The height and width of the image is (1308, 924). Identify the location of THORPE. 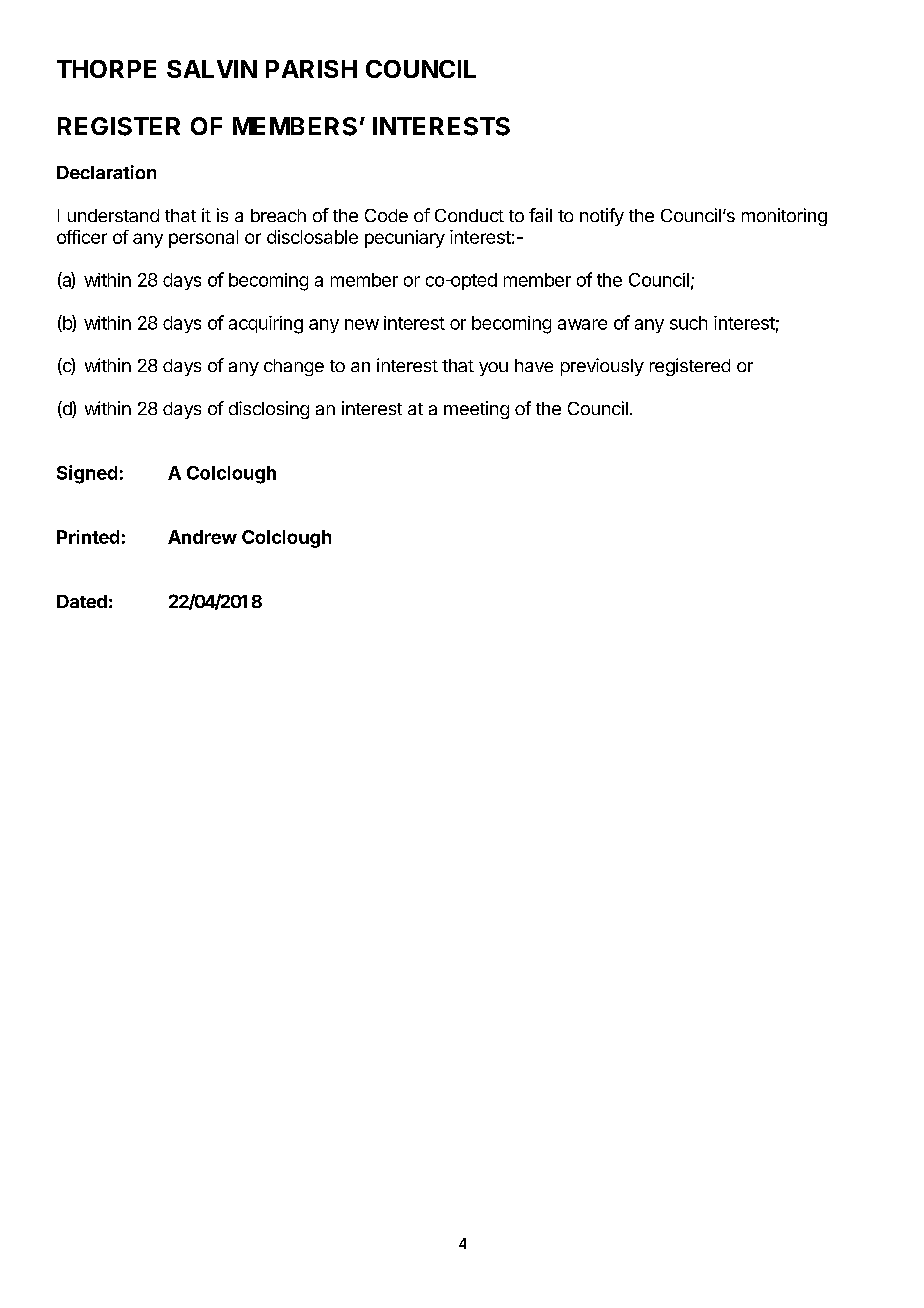
(106, 69).
